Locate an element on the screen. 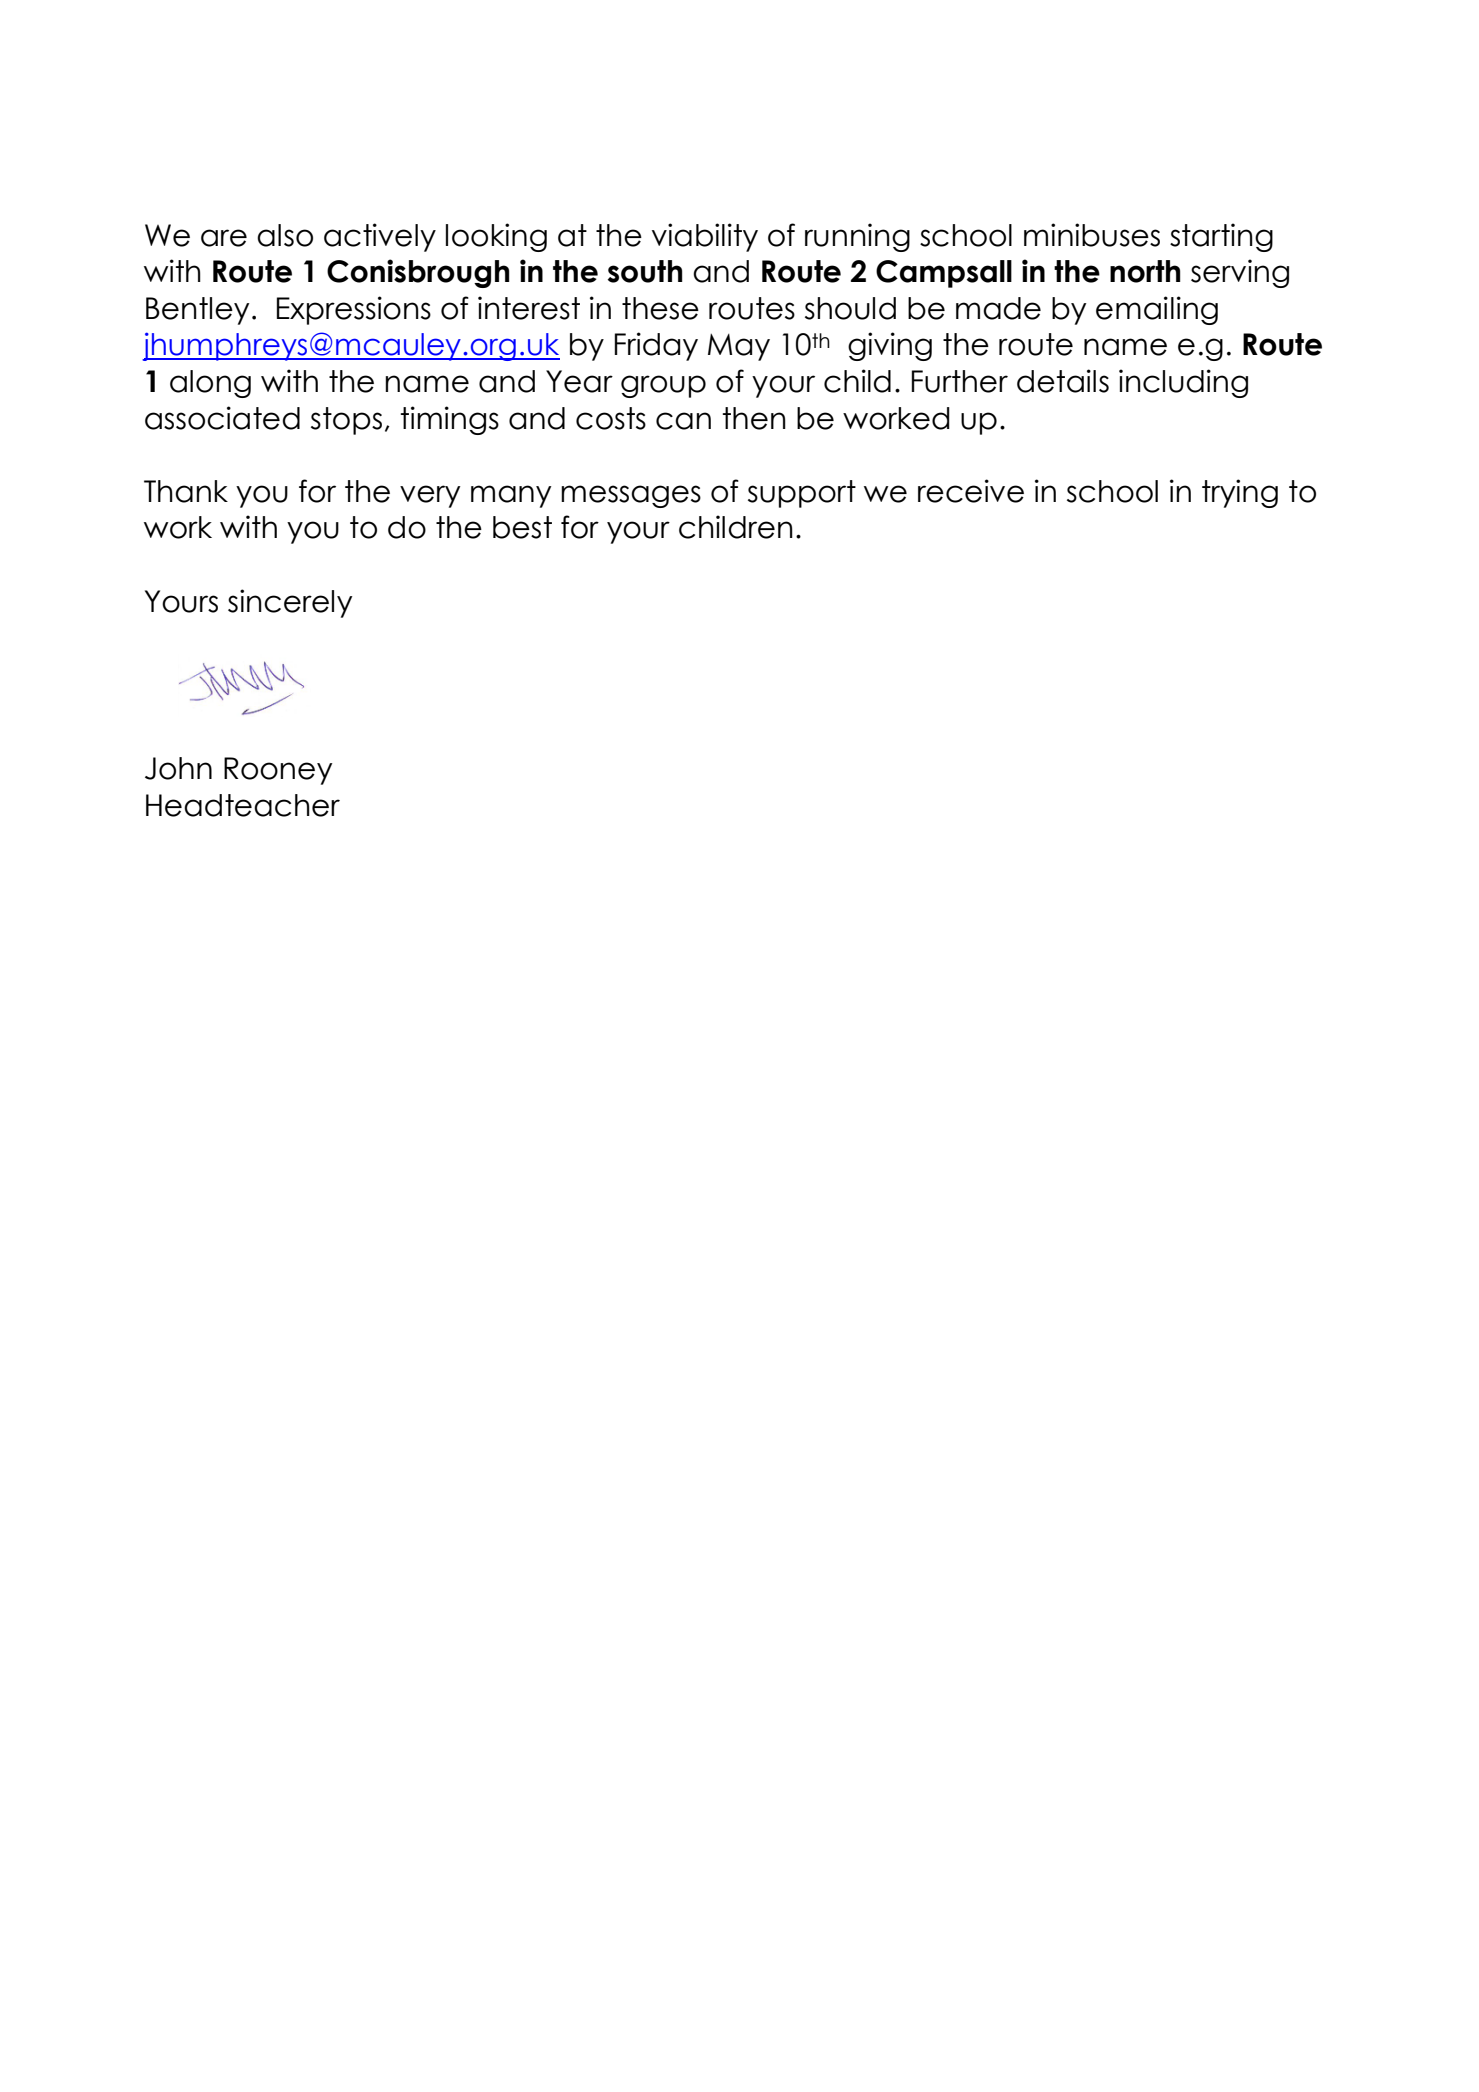  very is located at coordinates (430, 496).
